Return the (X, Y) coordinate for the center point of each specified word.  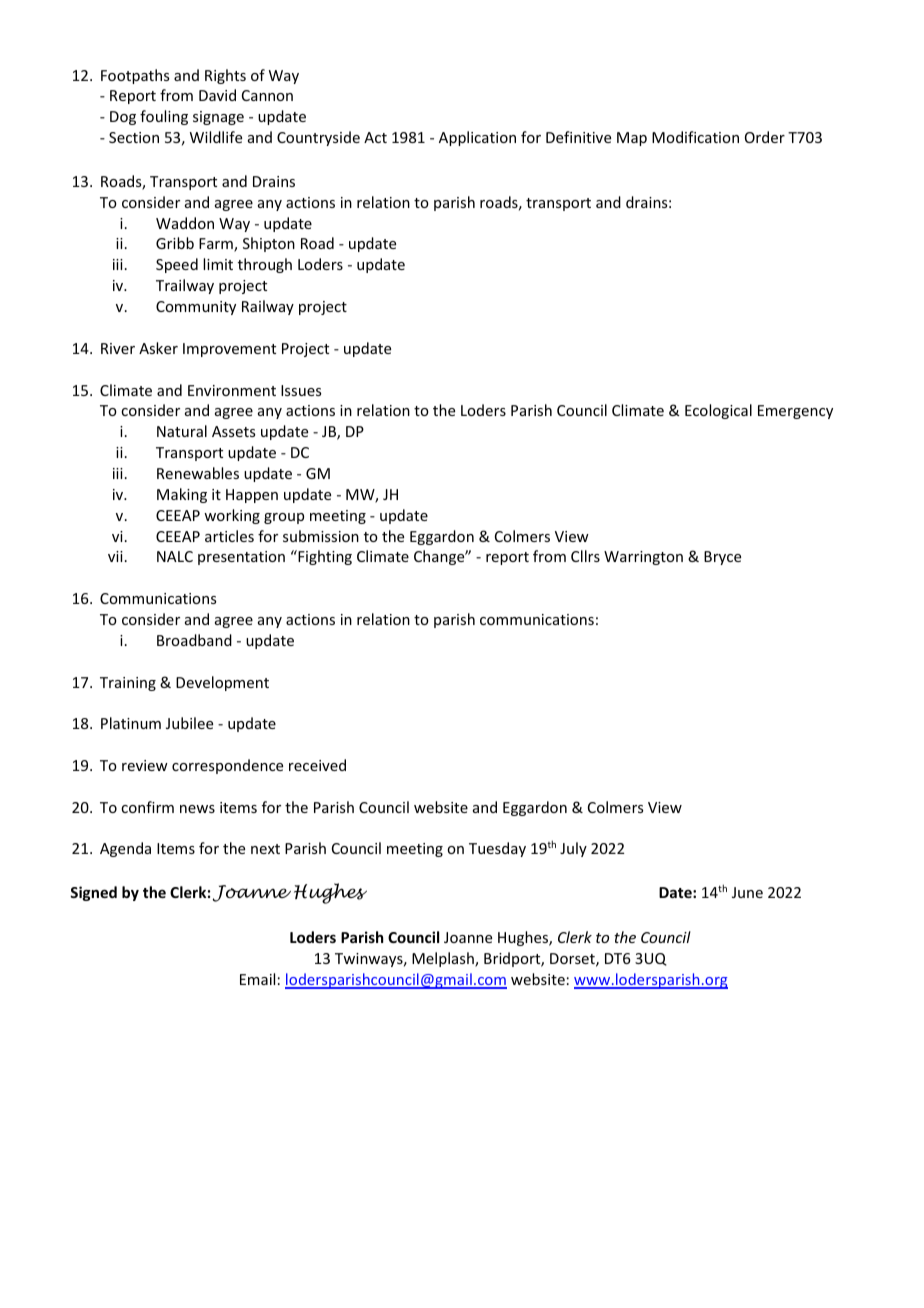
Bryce (722, 558)
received (317, 765)
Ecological (718, 411)
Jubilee (189, 723)
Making (182, 495)
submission (321, 536)
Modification (695, 137)
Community (196, 308)
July (573, 849)
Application (477, 138)
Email (257, 979)
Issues (301, 390)
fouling (164, 117)
